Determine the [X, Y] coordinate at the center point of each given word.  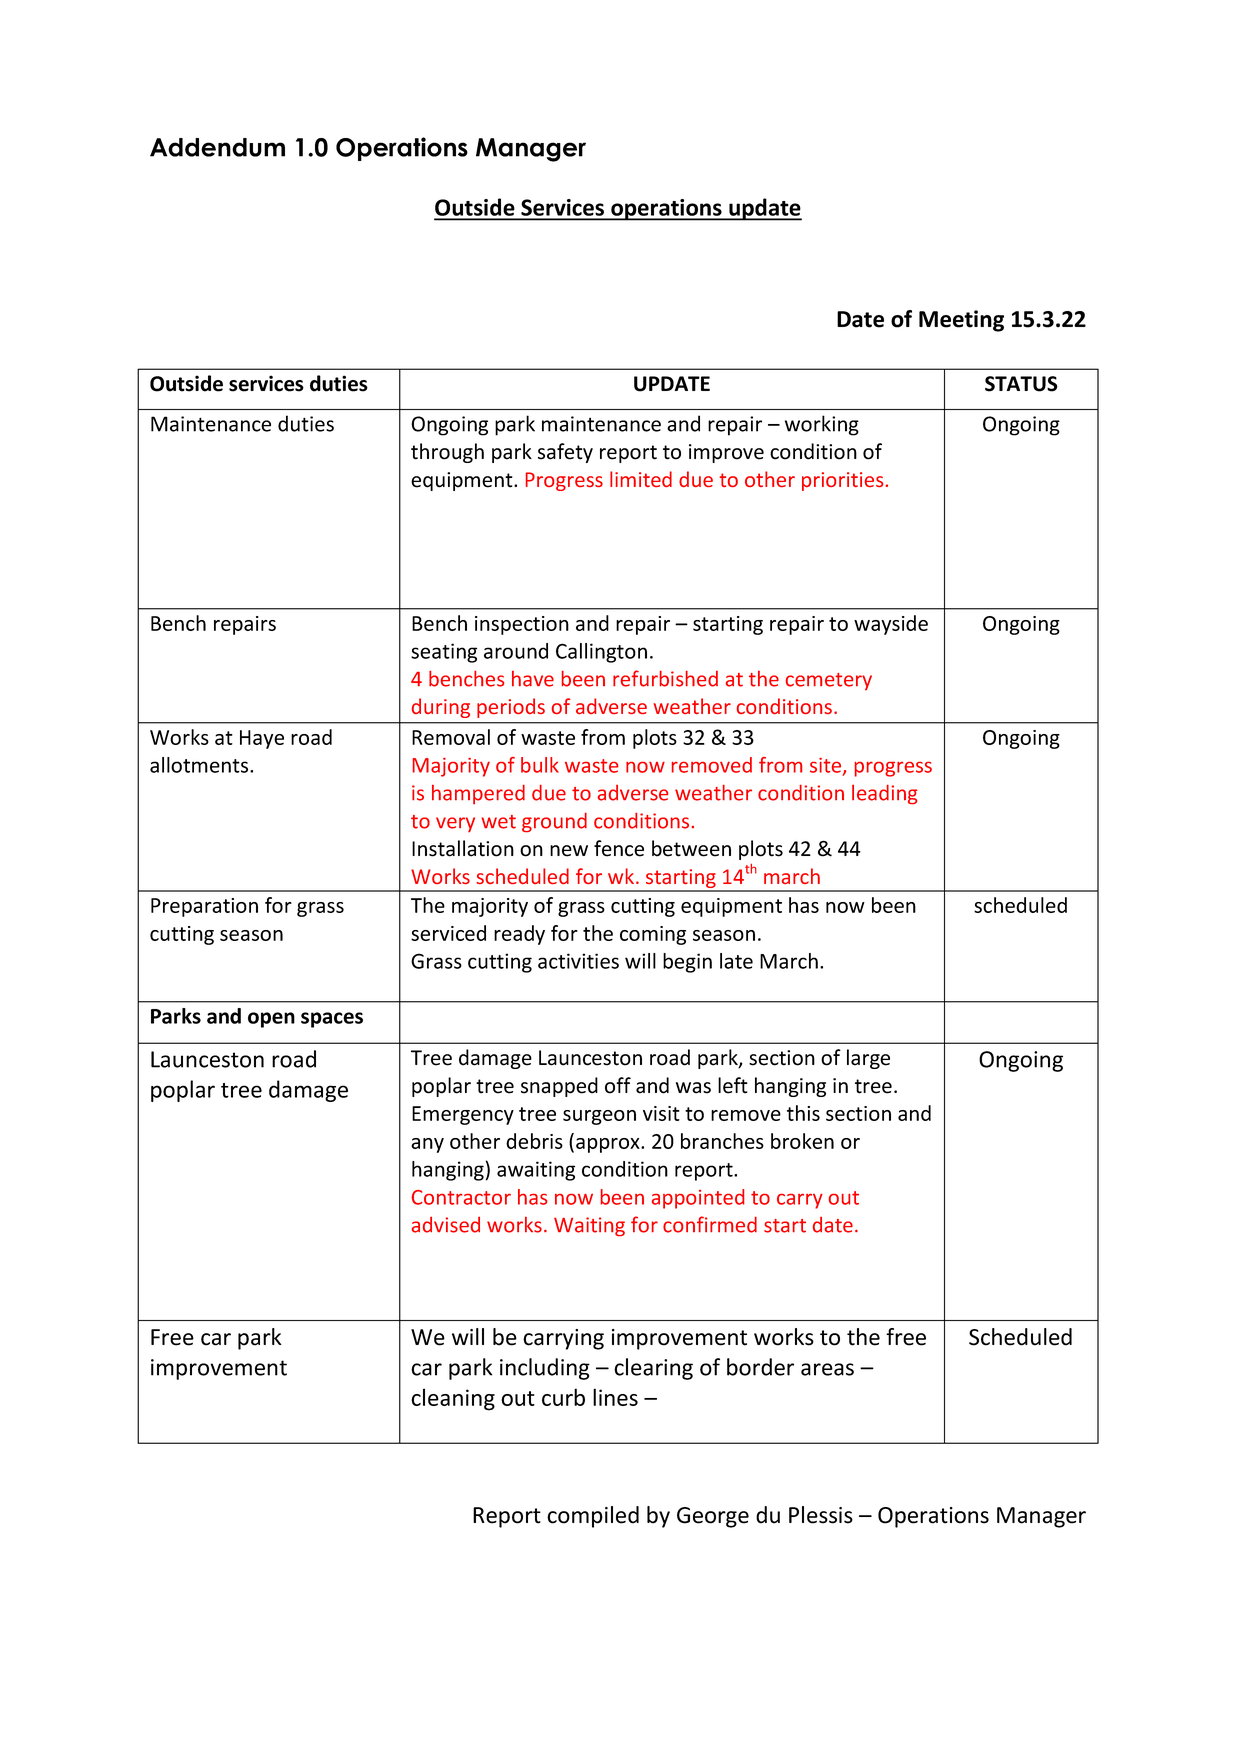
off [618, 1085]
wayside [891, 625]
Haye [262, 739]
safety [565, 453]
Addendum [217, 147]
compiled [593, 1517]
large [868, 1059]
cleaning [453, 1399]
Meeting [961, 321]
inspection [522, 625]
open [271, 1020]
